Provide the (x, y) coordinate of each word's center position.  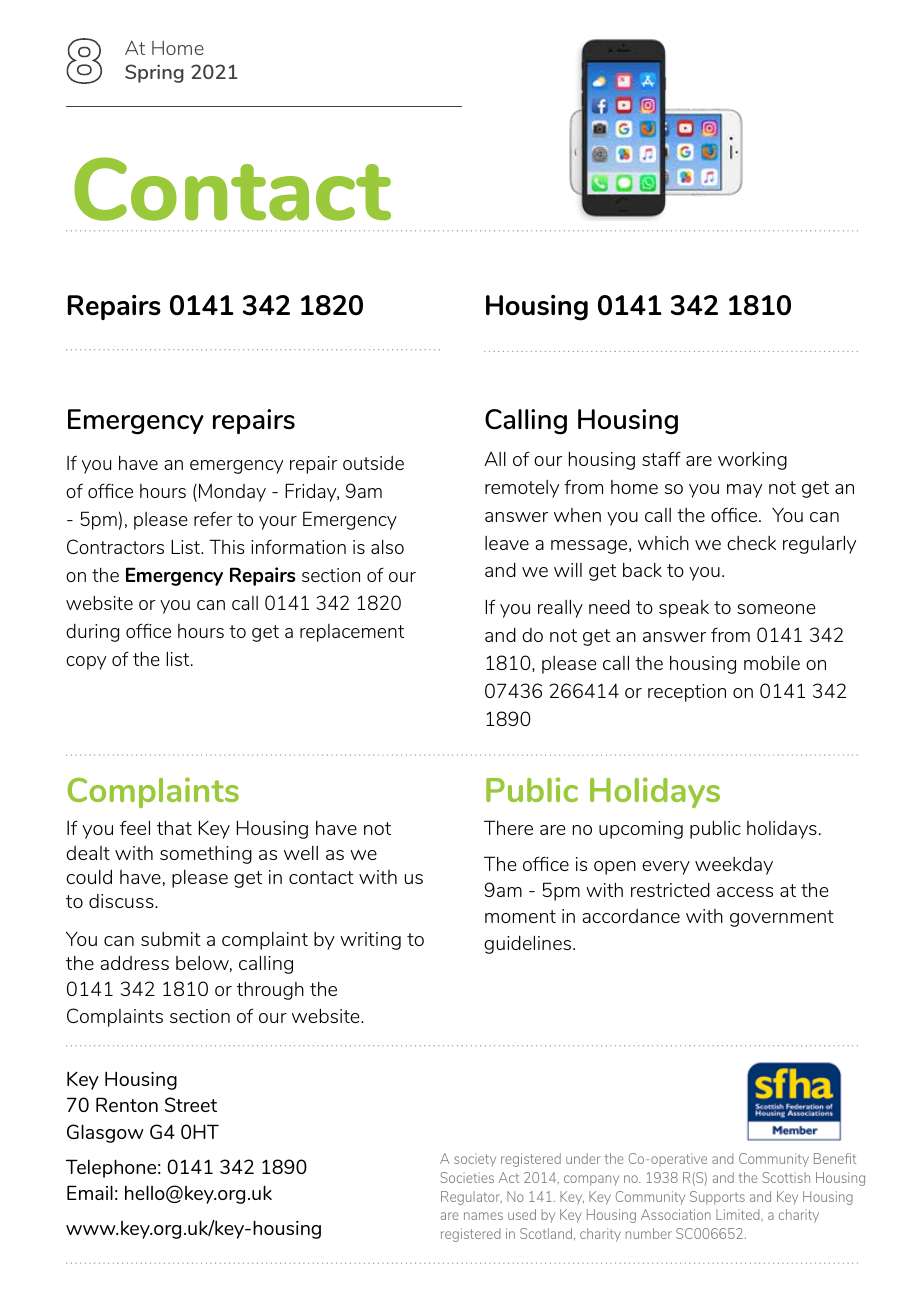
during (92, 632)
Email (90, 1192)
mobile (772, 662)
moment (520, 916)
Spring (154, 73)
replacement (352, 633)
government (782, 918)
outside (373, 463)
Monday (232, 492)
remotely (522, 489)
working (752, 460)
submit (171, 939)
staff (661, 458)
